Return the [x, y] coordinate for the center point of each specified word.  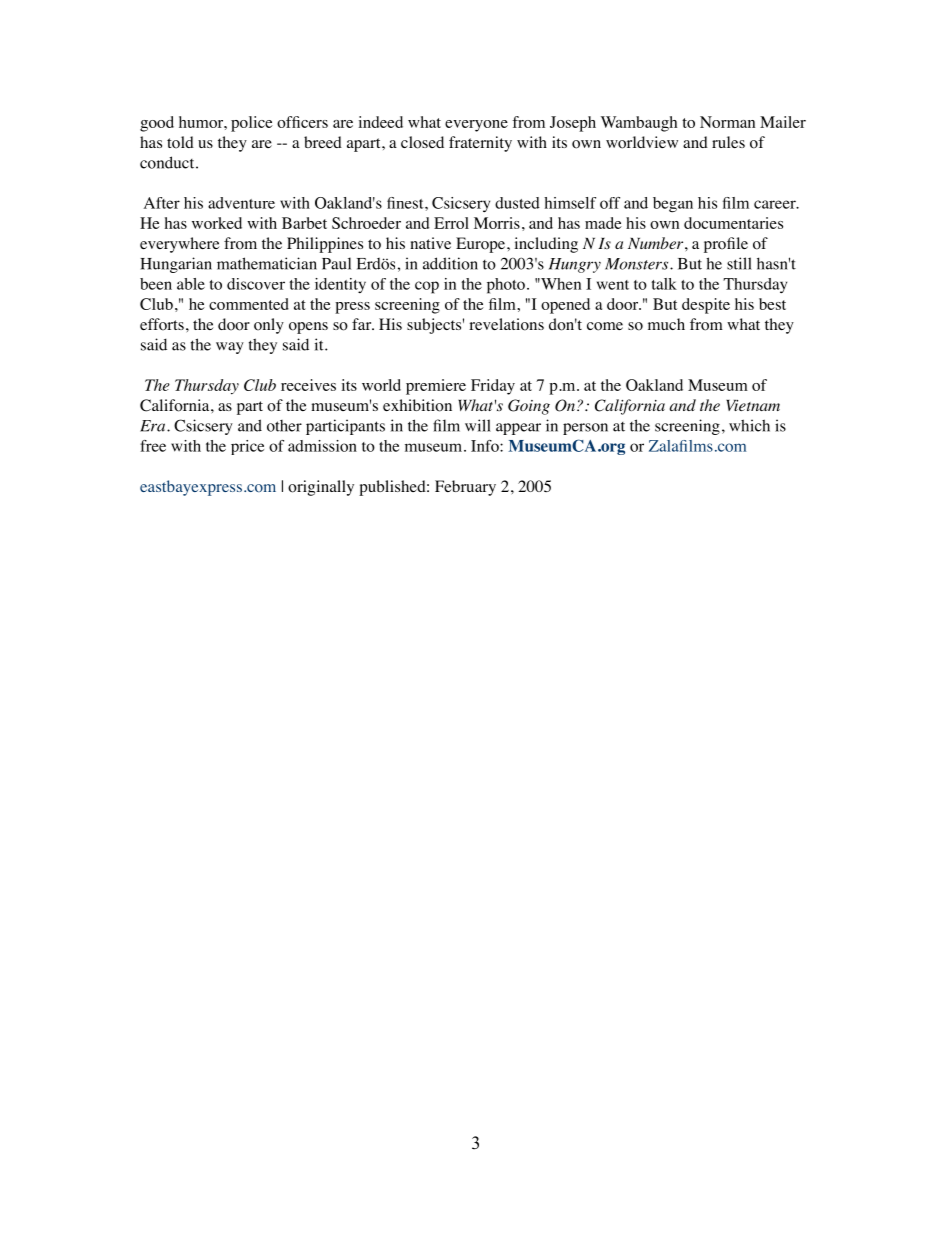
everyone [476, 126]
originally [321, 488]
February [465, 488]
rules [728, 142]
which [749, 425]
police [252, 124]
